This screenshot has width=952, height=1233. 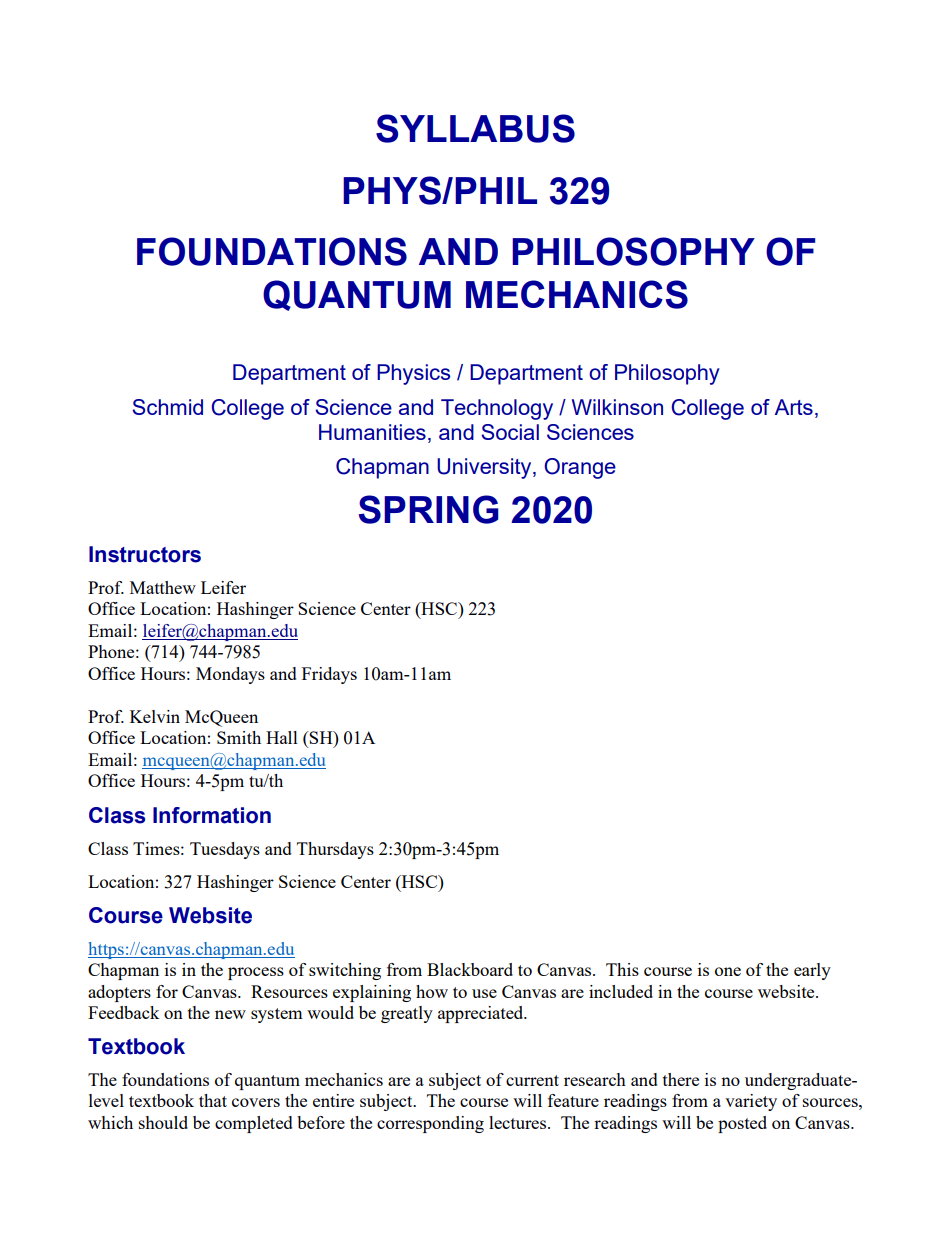 I want to click on Fridays, so click(x=329, y=675).
